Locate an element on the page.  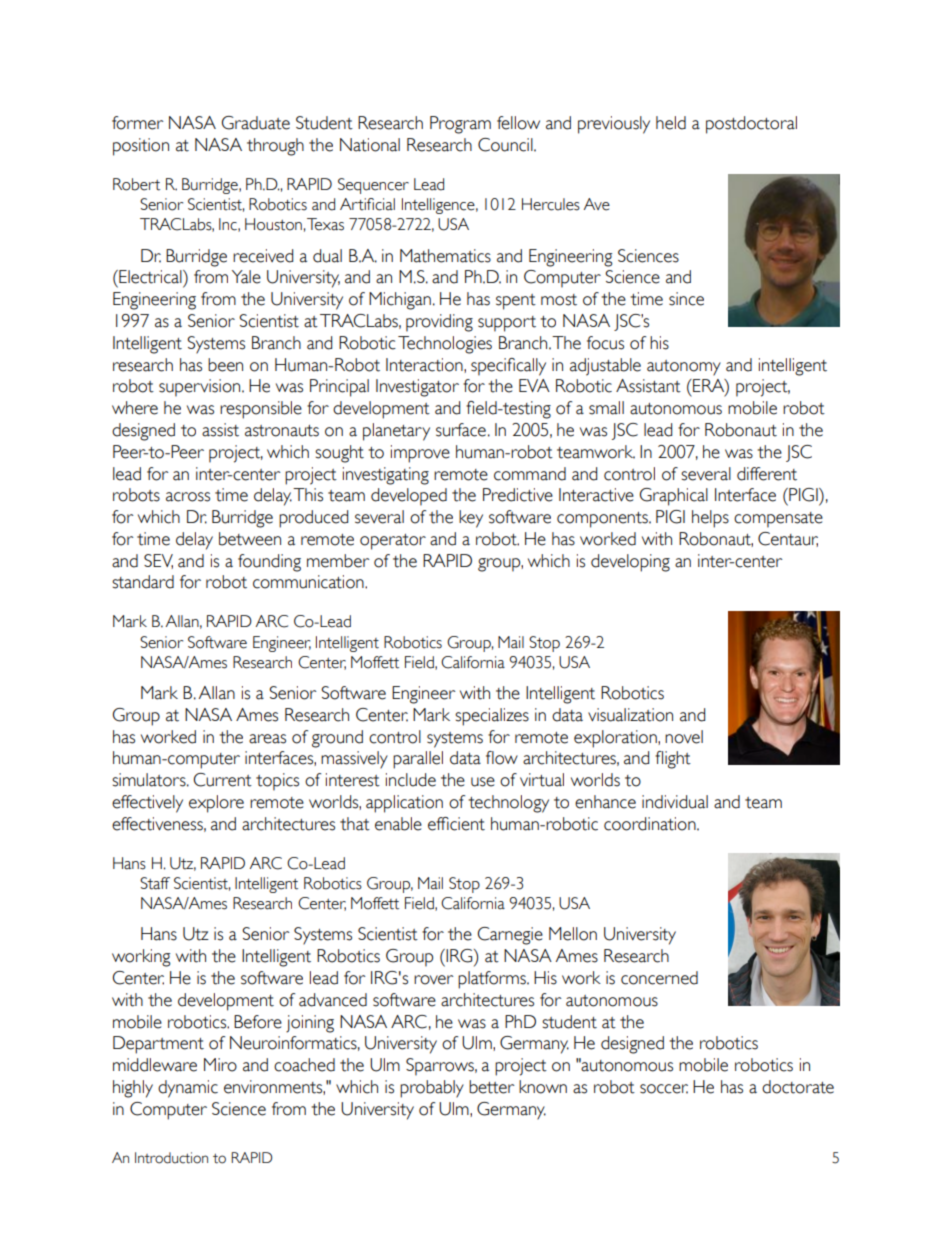
dynamic is located at coordinates (188, 1089).
